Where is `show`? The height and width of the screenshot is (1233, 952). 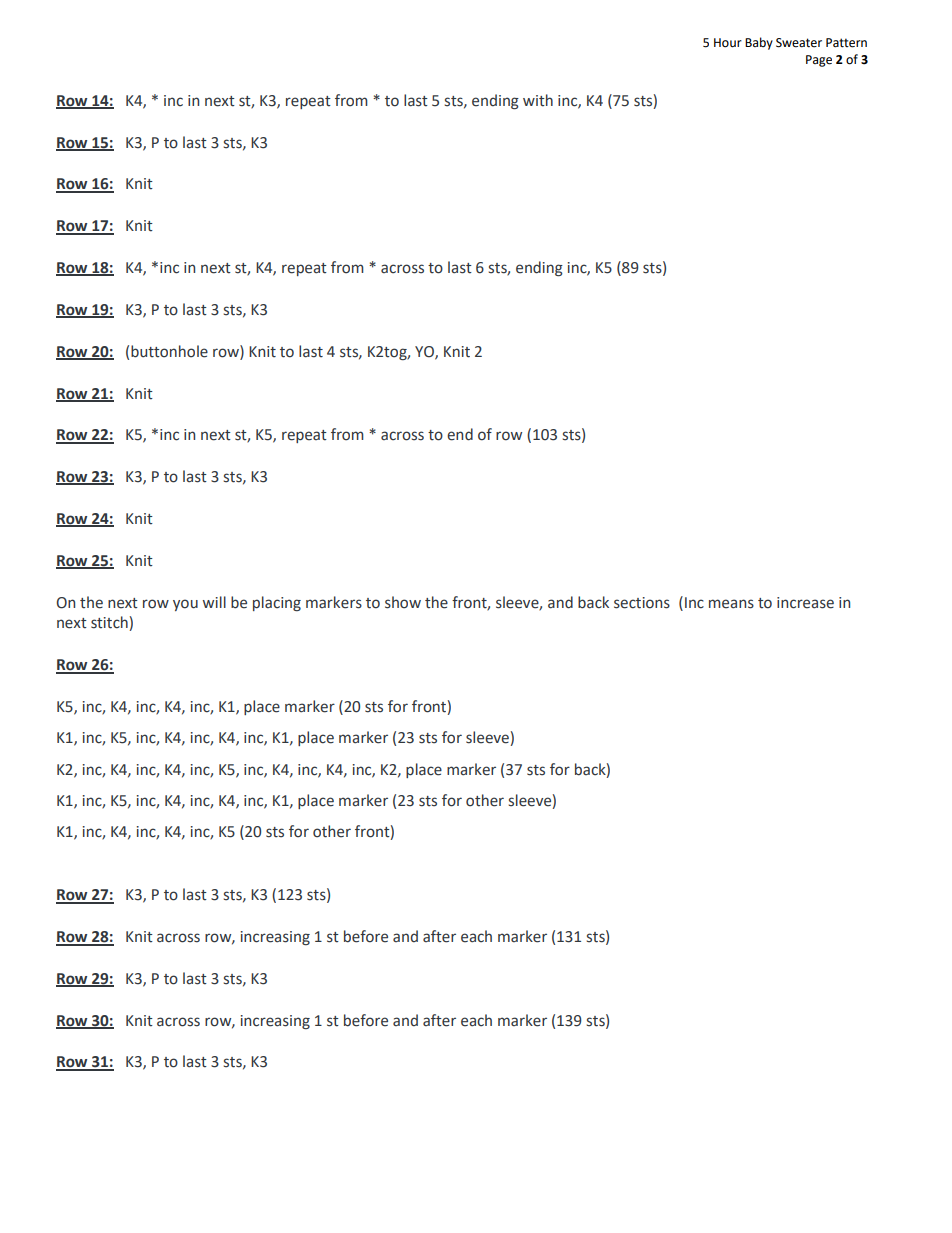
show is located at coordinates (403, 602).
